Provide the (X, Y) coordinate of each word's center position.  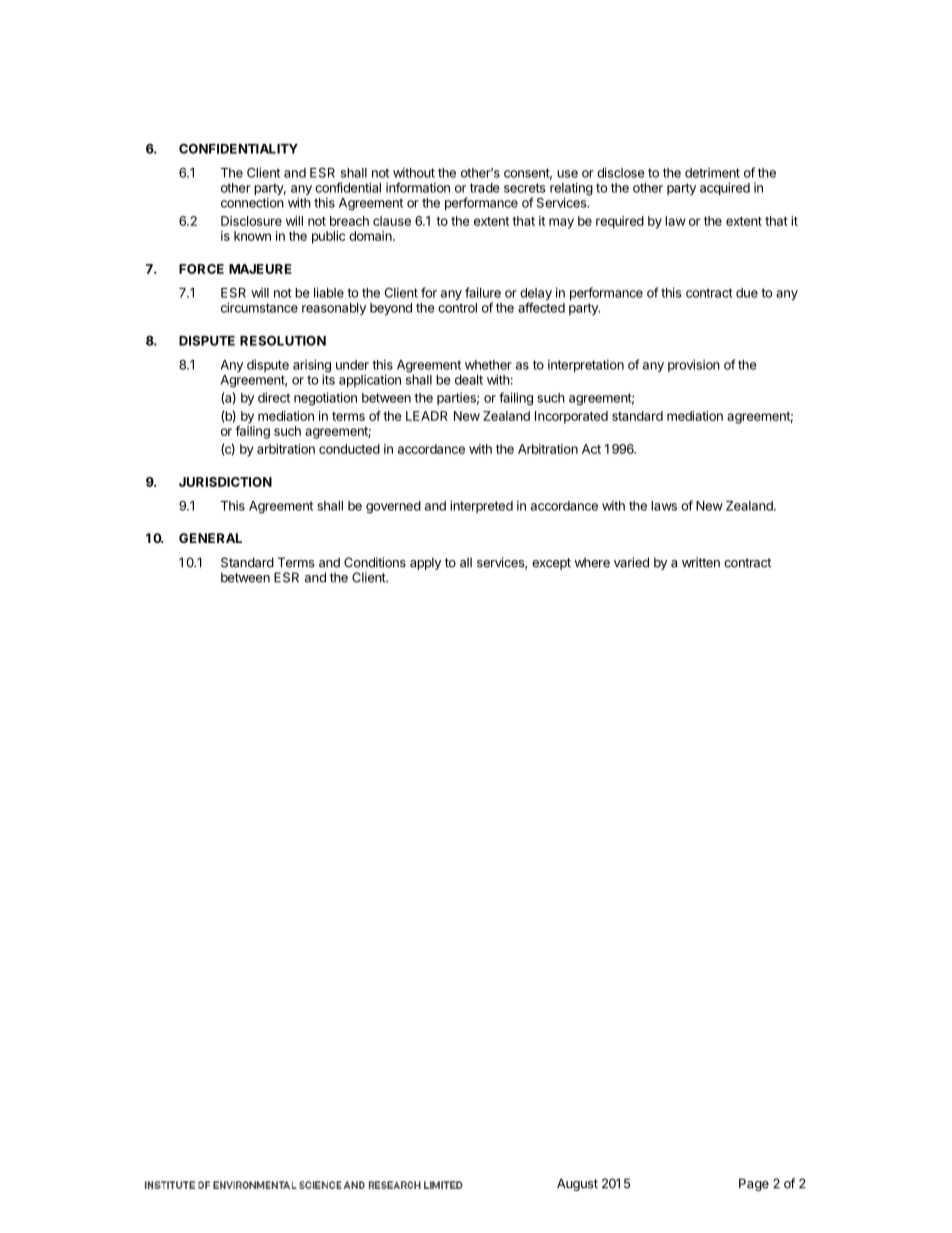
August (577, 1184)
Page (754, 1184)
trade (485, 188)
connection (252, 202)
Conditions (375, 562)
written (701, 562)
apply (425, 563)
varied (631, 562)
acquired (725, 188)
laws (664, 506)
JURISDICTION (225, 482)
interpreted (481, 506)
